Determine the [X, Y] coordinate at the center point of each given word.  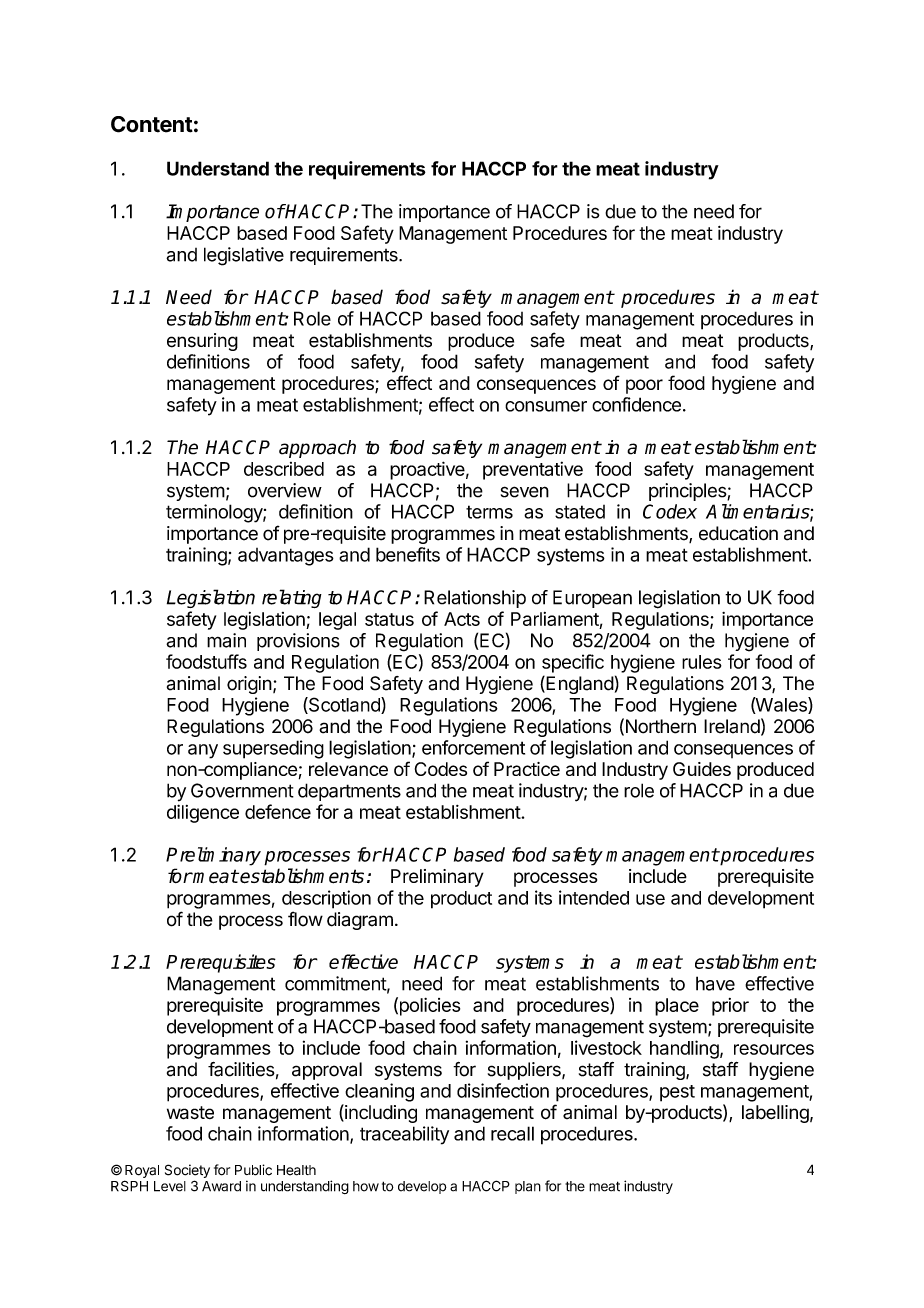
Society [187, 1172]
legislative [244, 256]
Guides [702, 769]
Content [152, 124]
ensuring [202, 342]
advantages [286, 557]
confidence [636, 404]
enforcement [473, 747]
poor [644, 386]
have [715, 983]
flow [305, 919]
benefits [408, 554]
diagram [360, 921]
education [738, 533]
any [203, 751]
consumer [546, 406]
